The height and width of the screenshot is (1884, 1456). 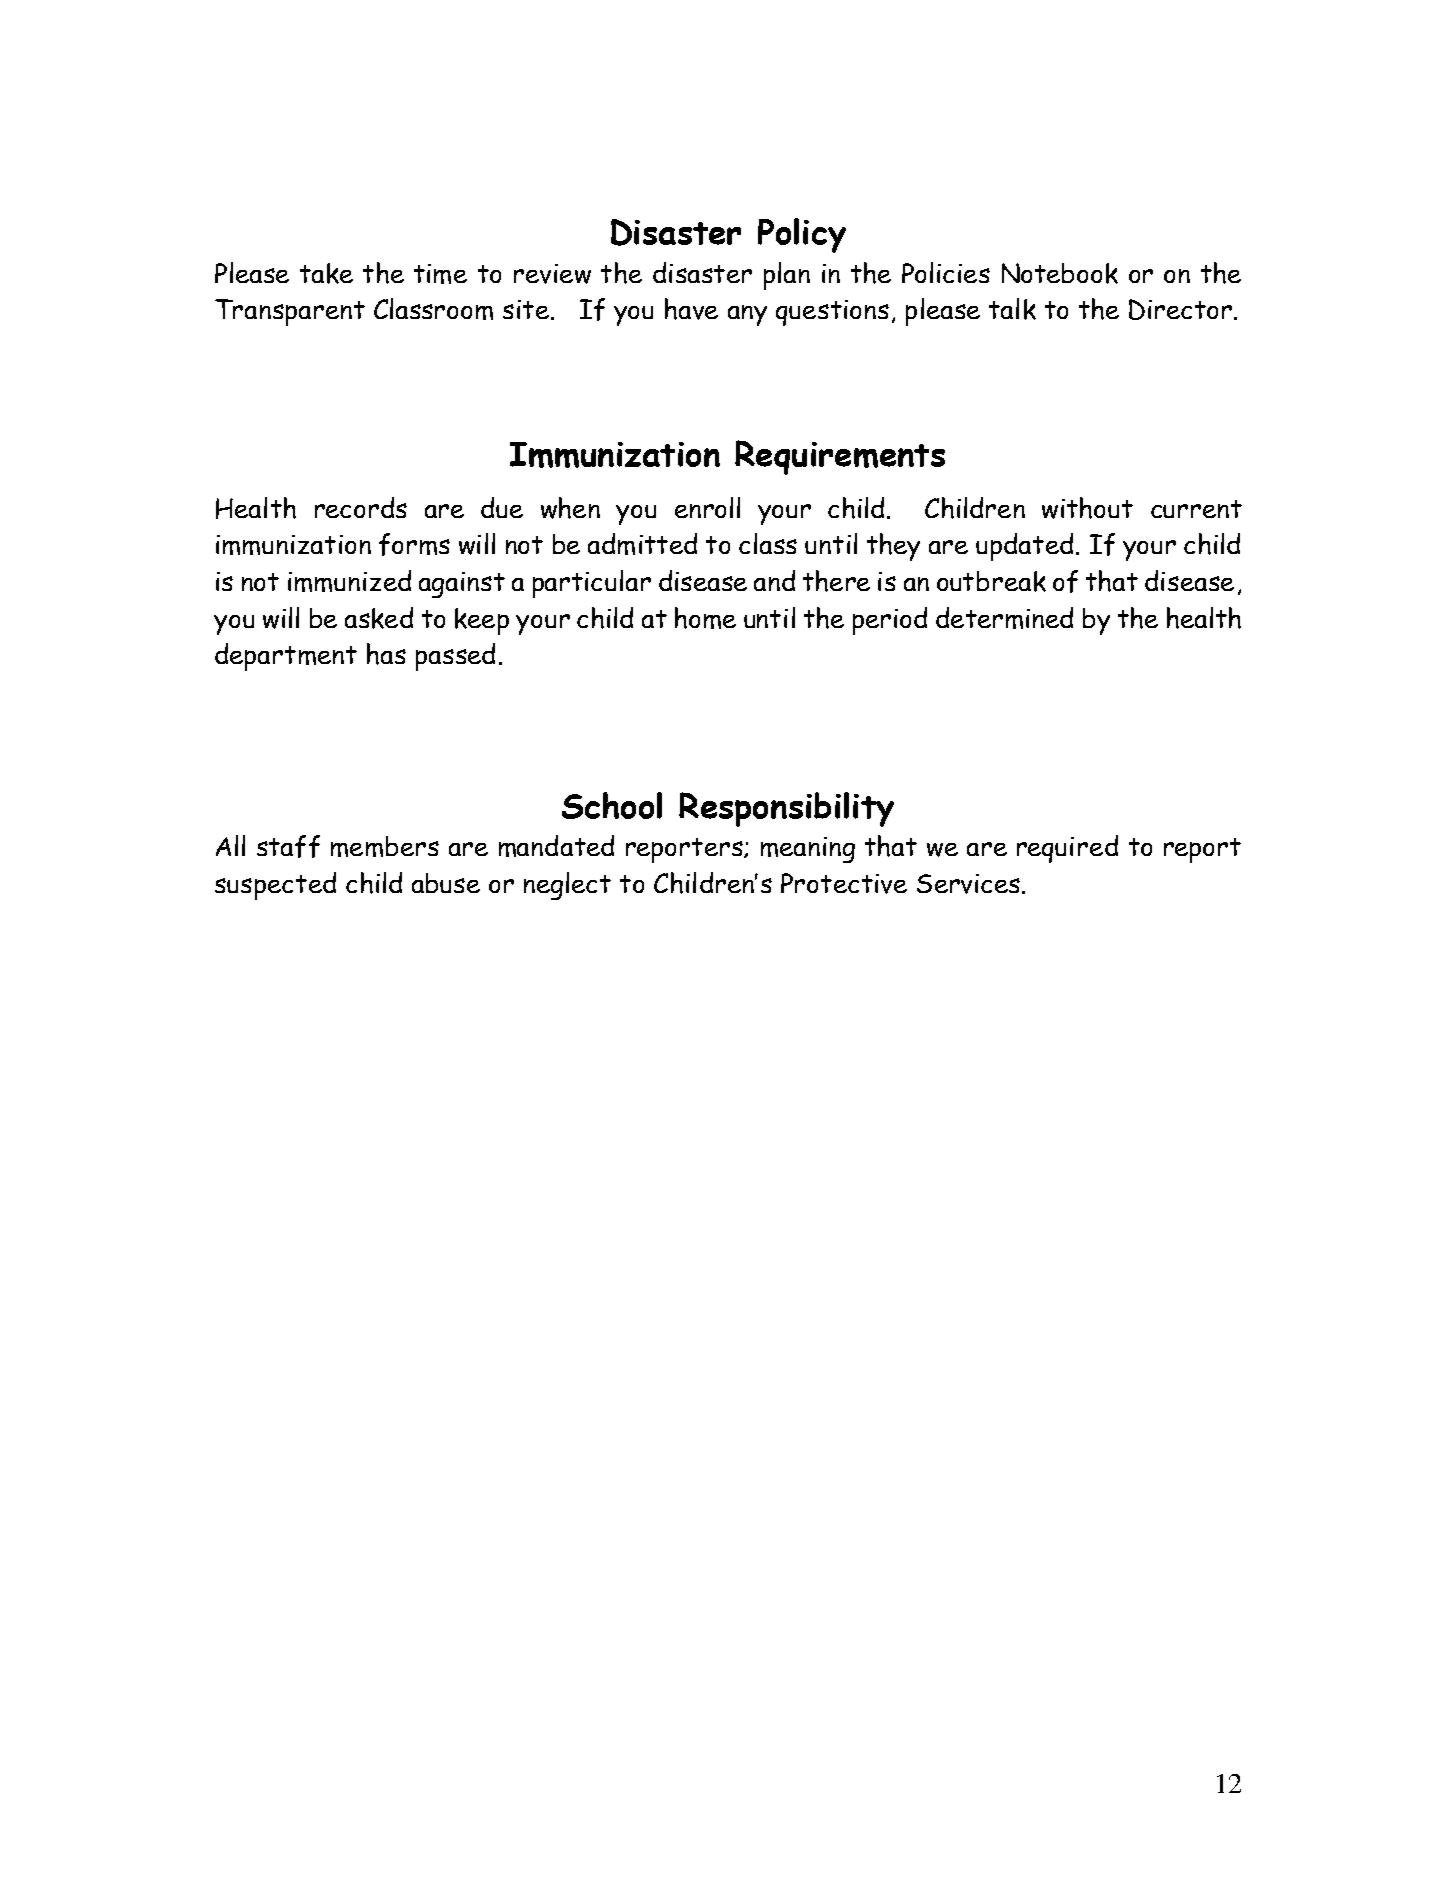 I want to click on required, so click(x=1067, y=849).
